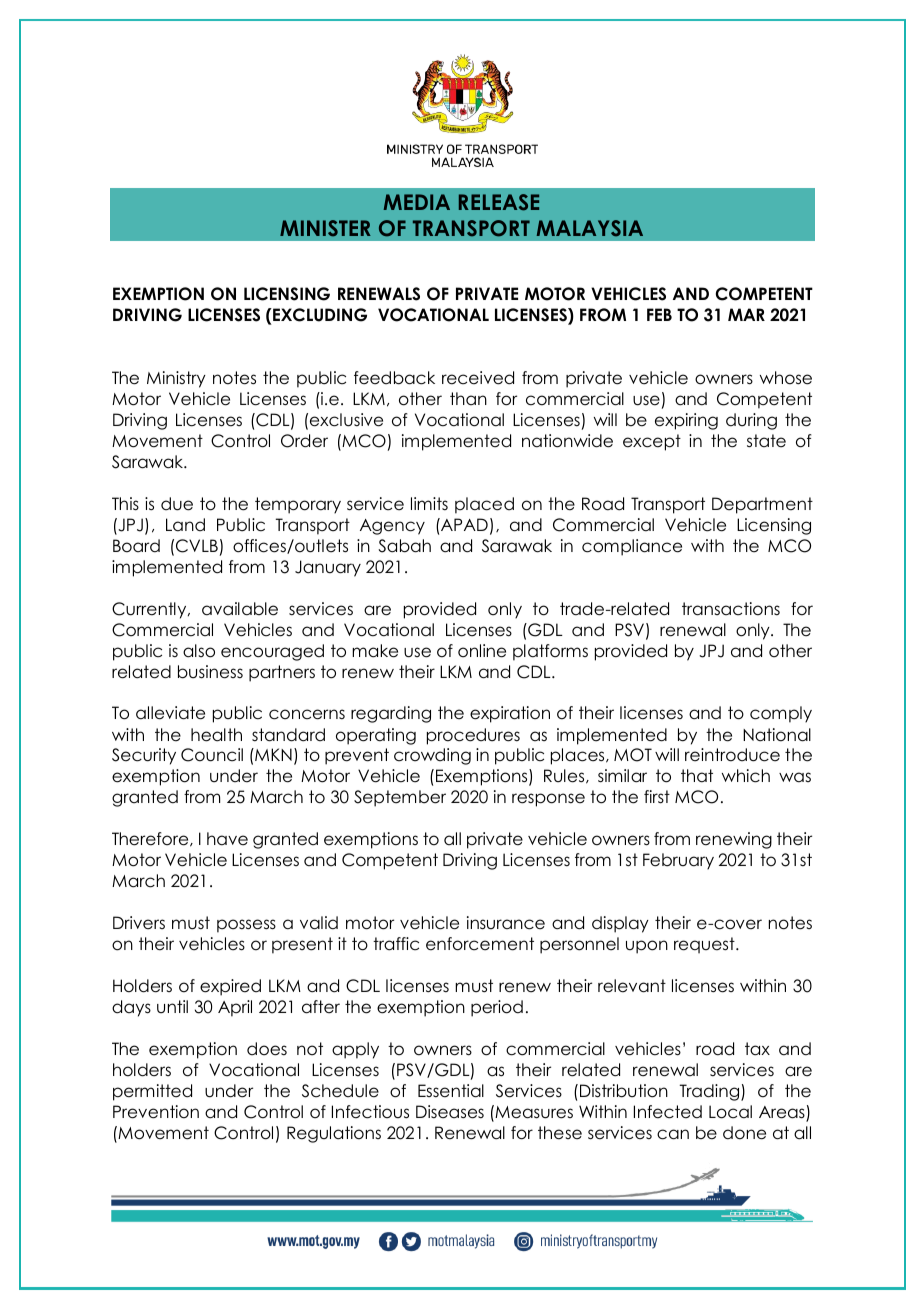 The height and width of the screenshot is (1308, 924). What do you see at coordinates (499, 202) in the screenshot?
I see `RELEASE` at bounding box center [499, 202].
